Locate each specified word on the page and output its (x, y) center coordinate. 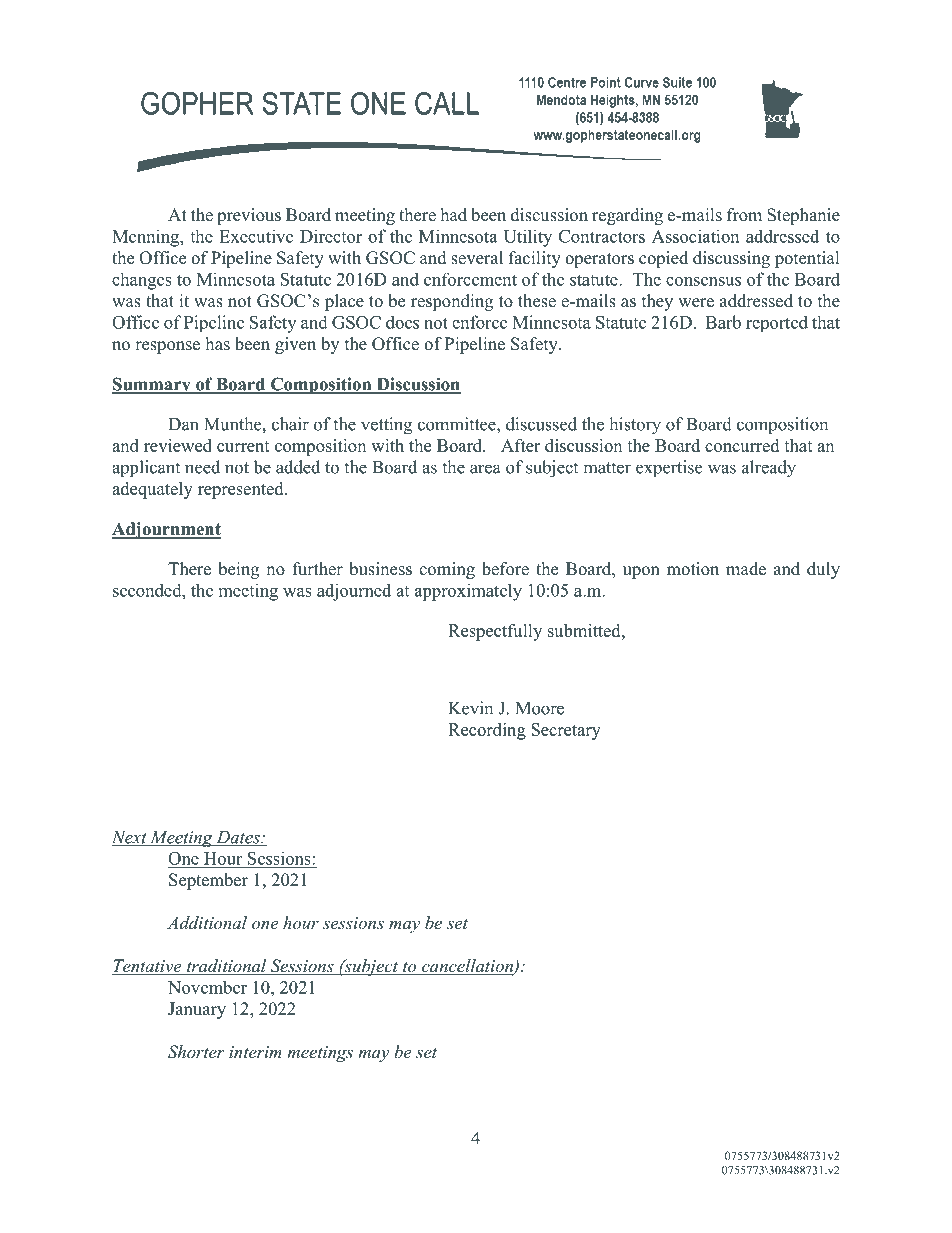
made (746, 569)
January (197, 1010)
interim (255, 1052)
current (243, 446)
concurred (742, 445)
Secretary (566, 731)
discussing (731, 259)
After (520, 445)
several (477, 258)
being (238, 570)
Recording (487, 731)
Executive (256, 236)
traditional (226, 967)
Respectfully (495, 632)
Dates (238, 838)
